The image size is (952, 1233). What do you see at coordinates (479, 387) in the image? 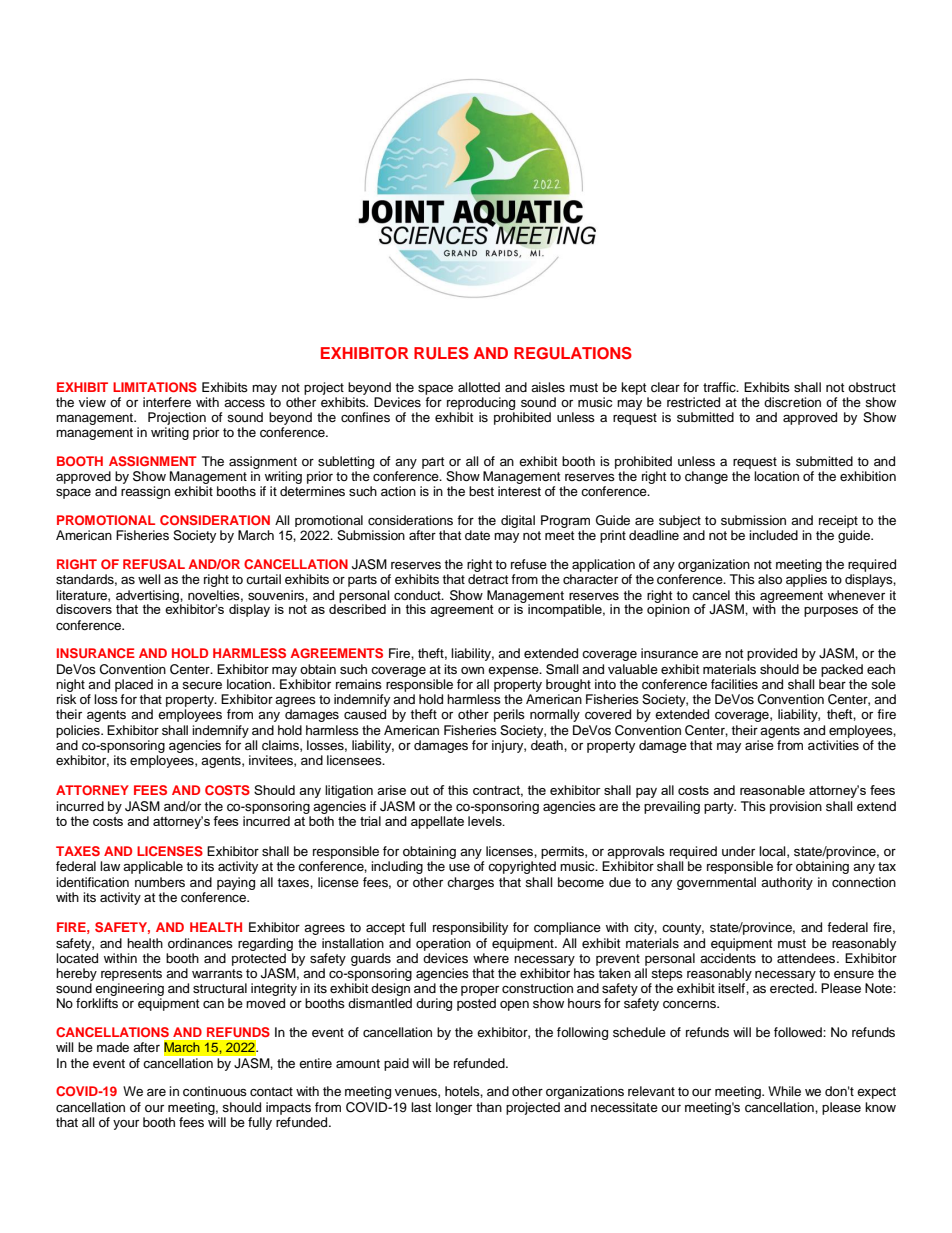
I see `allotted` at bounding box center [479, 387].
